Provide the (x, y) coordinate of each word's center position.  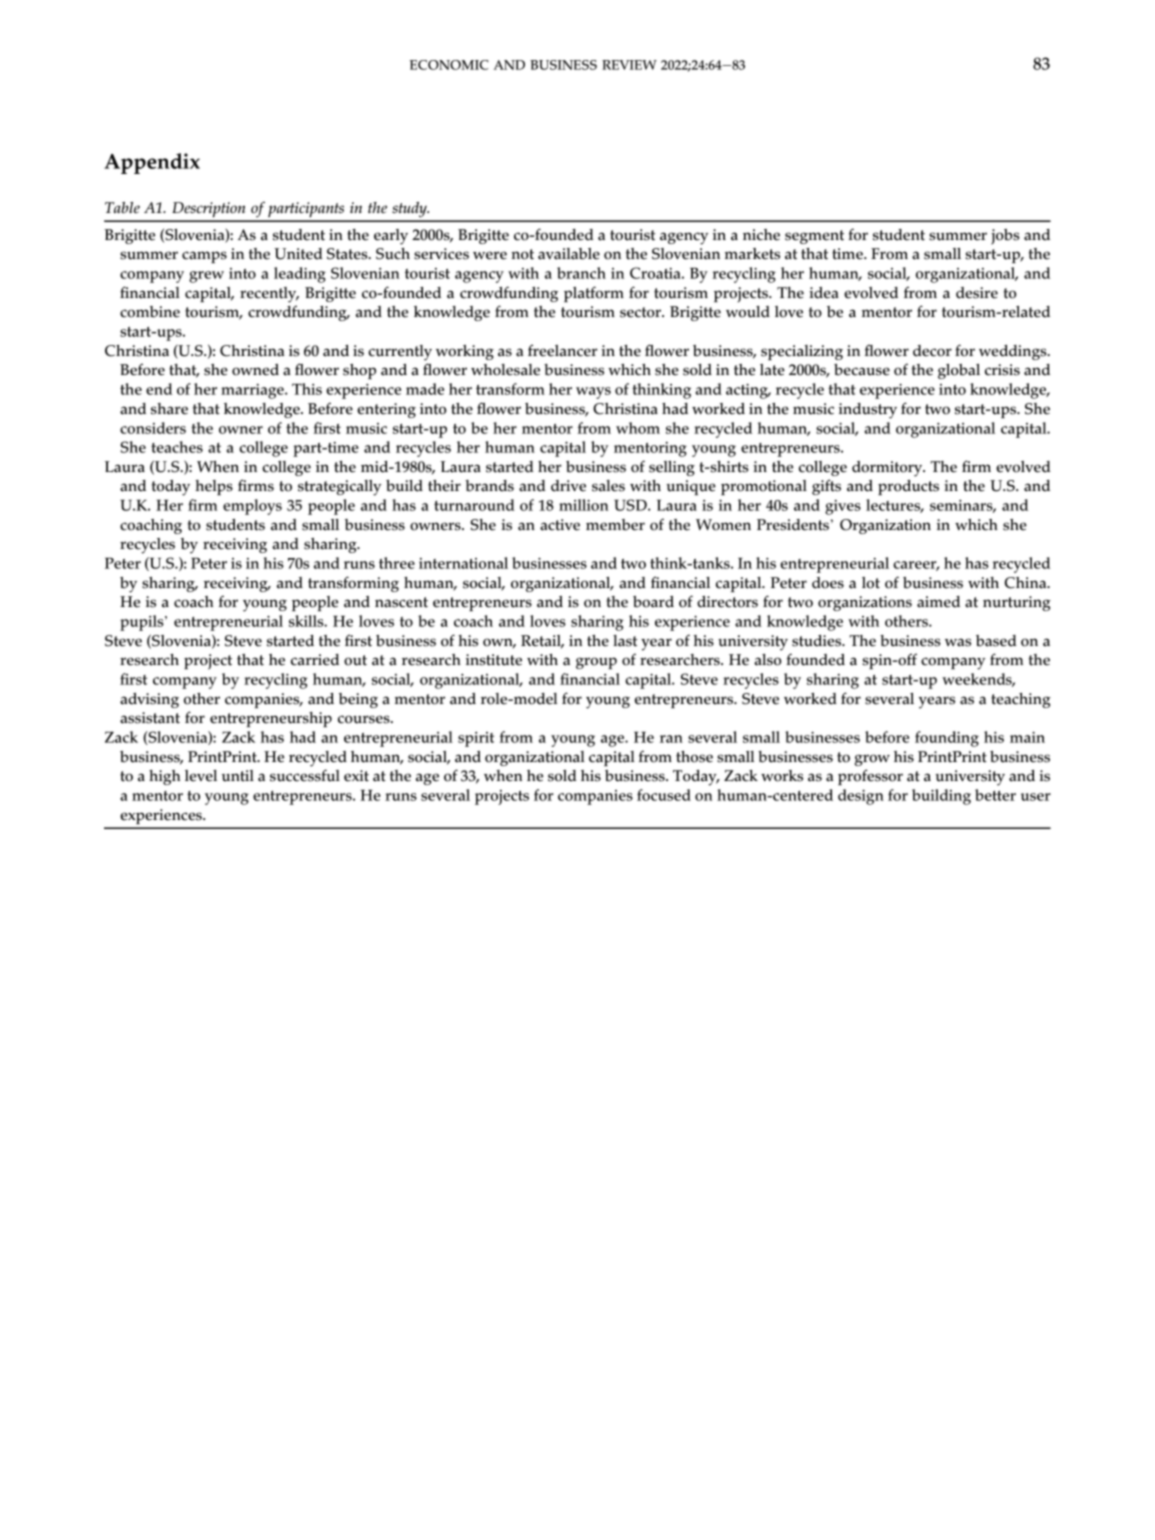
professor (870, 777)
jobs (1005, 237)
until (238, 776)
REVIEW (629, 65)
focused (664, 795)
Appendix (152, 163)
